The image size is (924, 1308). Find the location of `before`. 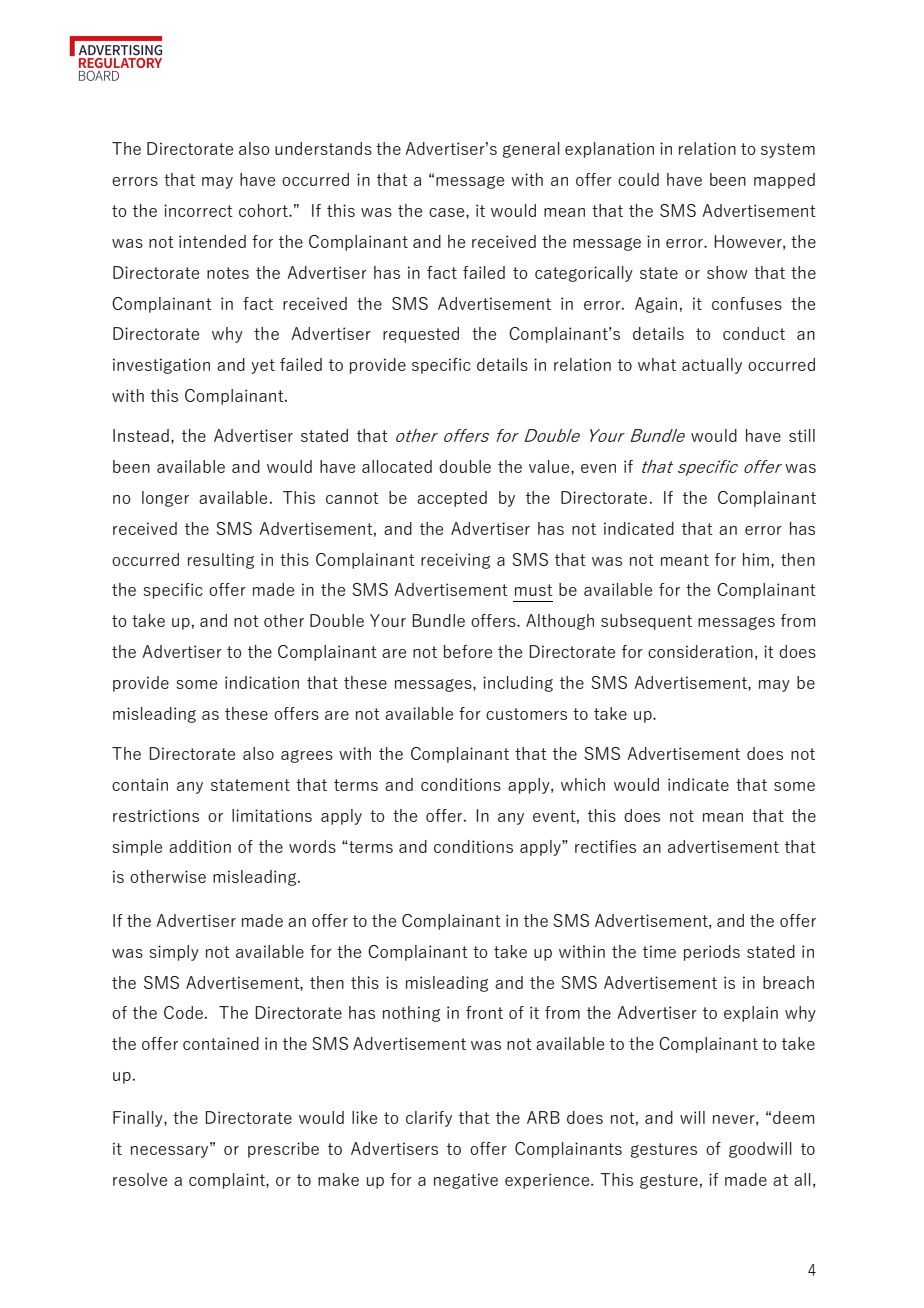

before is located at coordinates (468, 651).
